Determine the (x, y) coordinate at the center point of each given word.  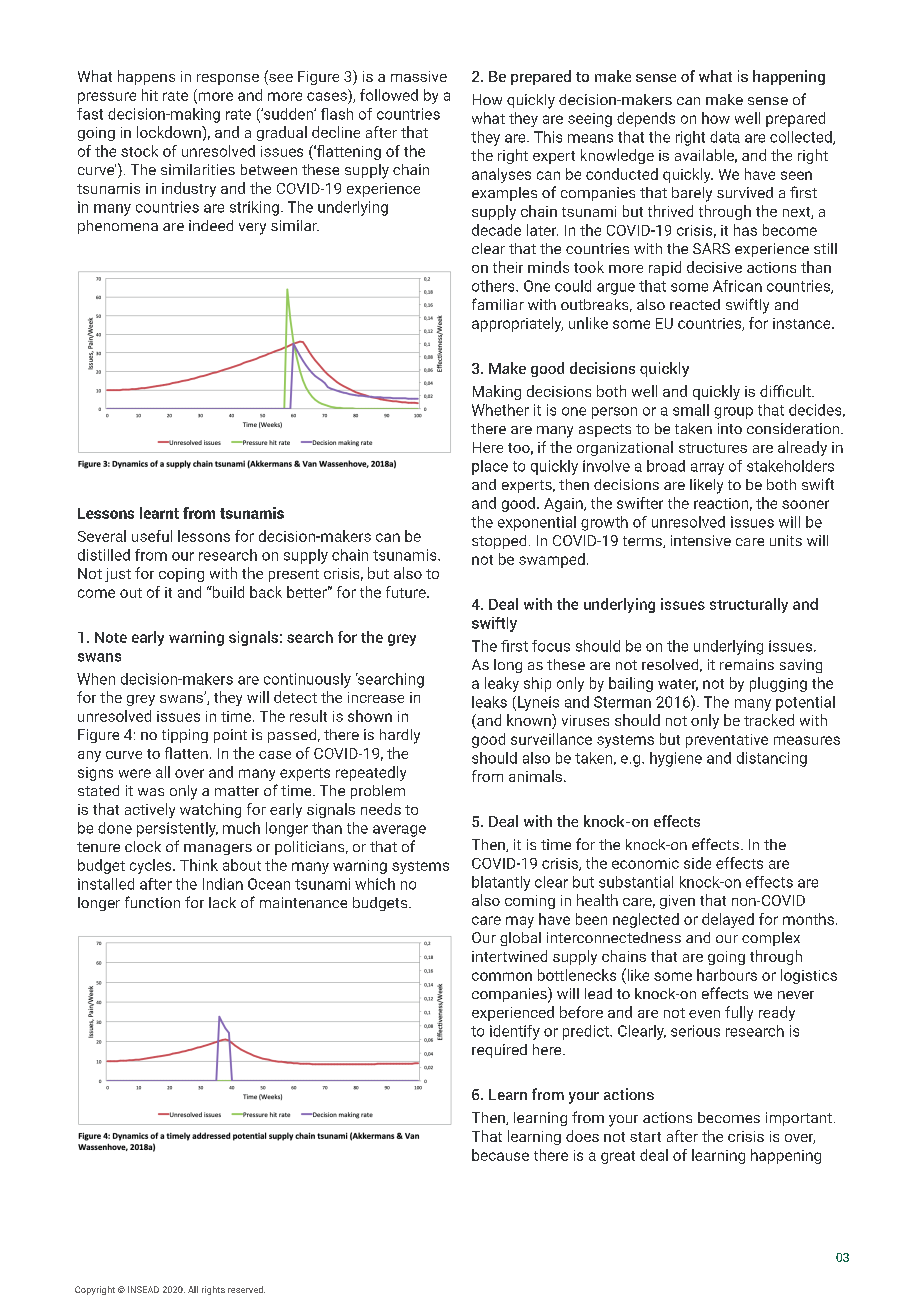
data (725, 137)
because (500, 1155)
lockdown (170, 132)
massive (419, 76)
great (618, 1157)
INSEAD (143, 1289)
